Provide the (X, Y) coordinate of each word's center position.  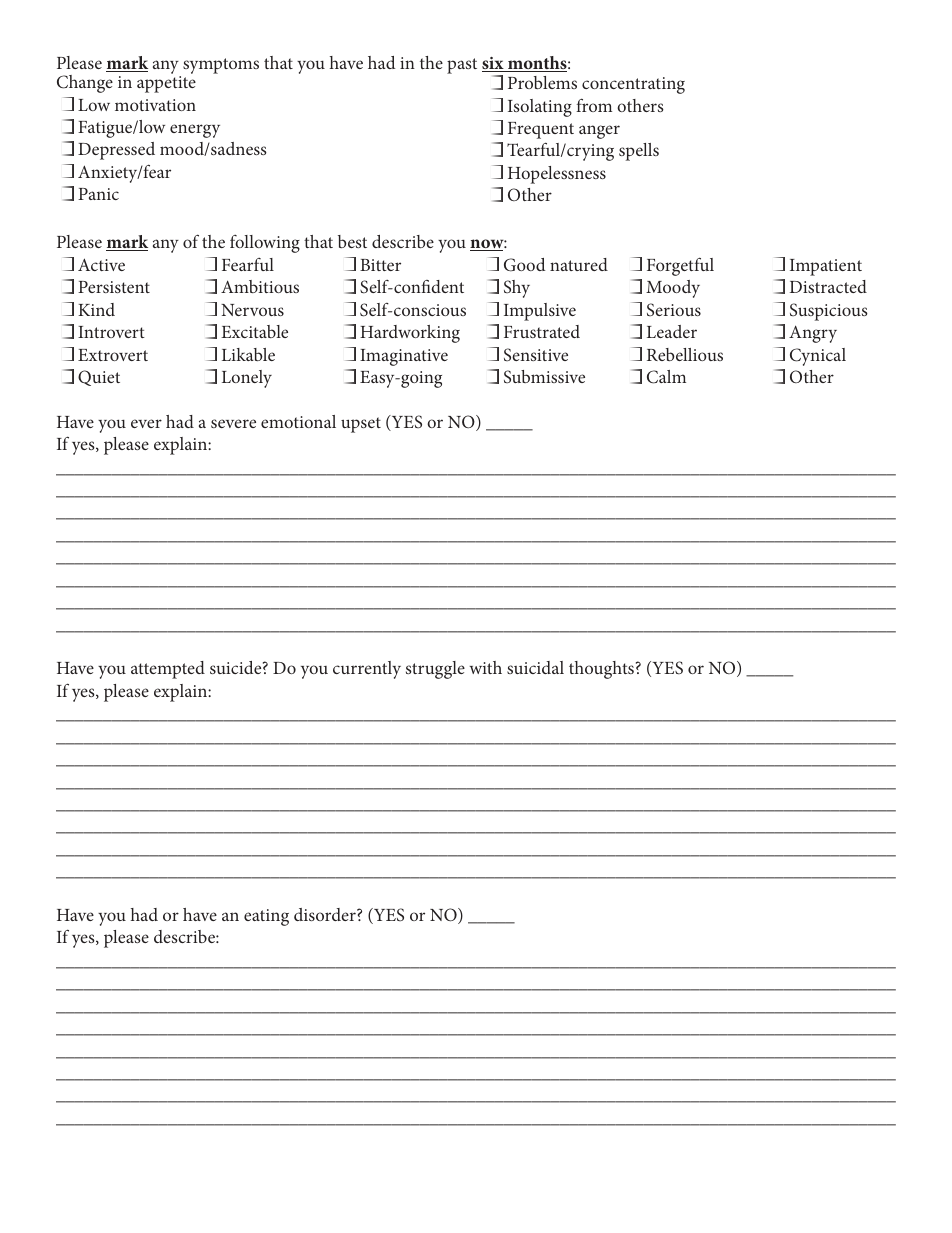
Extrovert (113, 355)
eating (266, 917)
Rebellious (685, 354)
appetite (166, 84)
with (485, 667)
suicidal (535, 667)
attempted (168, 670)
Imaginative (404, 357)
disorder (326, 914)
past (462, 66)
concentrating (633, 85)
